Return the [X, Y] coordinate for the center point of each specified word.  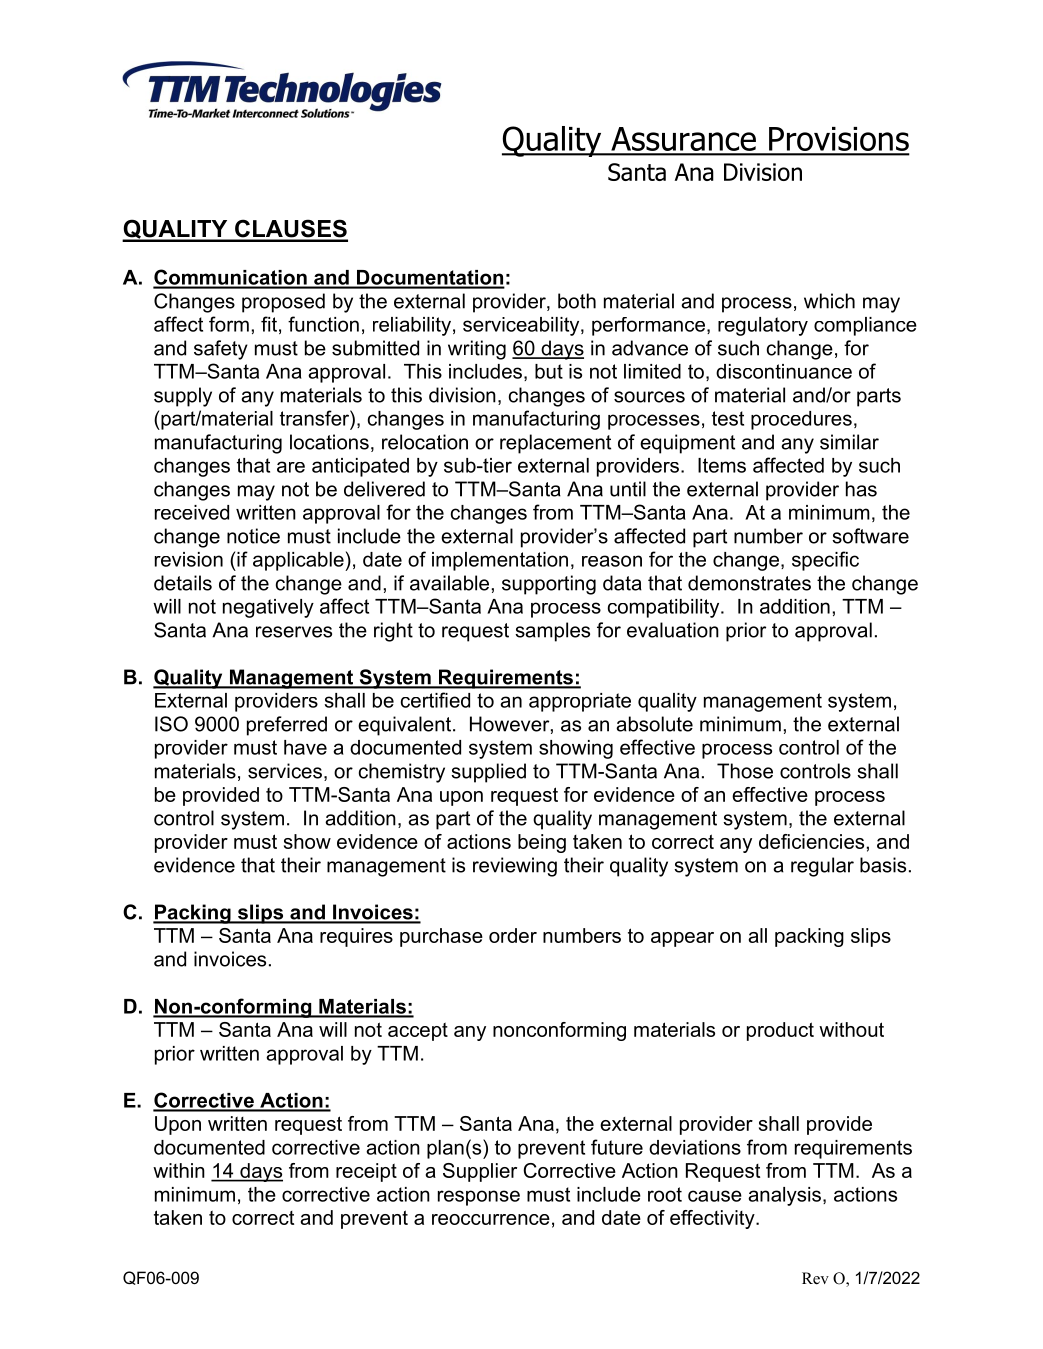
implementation [500, 561]
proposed [283, 303]
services [285, 771]
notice [253, 536]
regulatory [763, 326]
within [179, 1170]
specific [825, 561]
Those [745, 771]
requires [356, 937]
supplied [488, 773]
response [479, 1198]
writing [477, 350]
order [513, 935]
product [780, 1031]
